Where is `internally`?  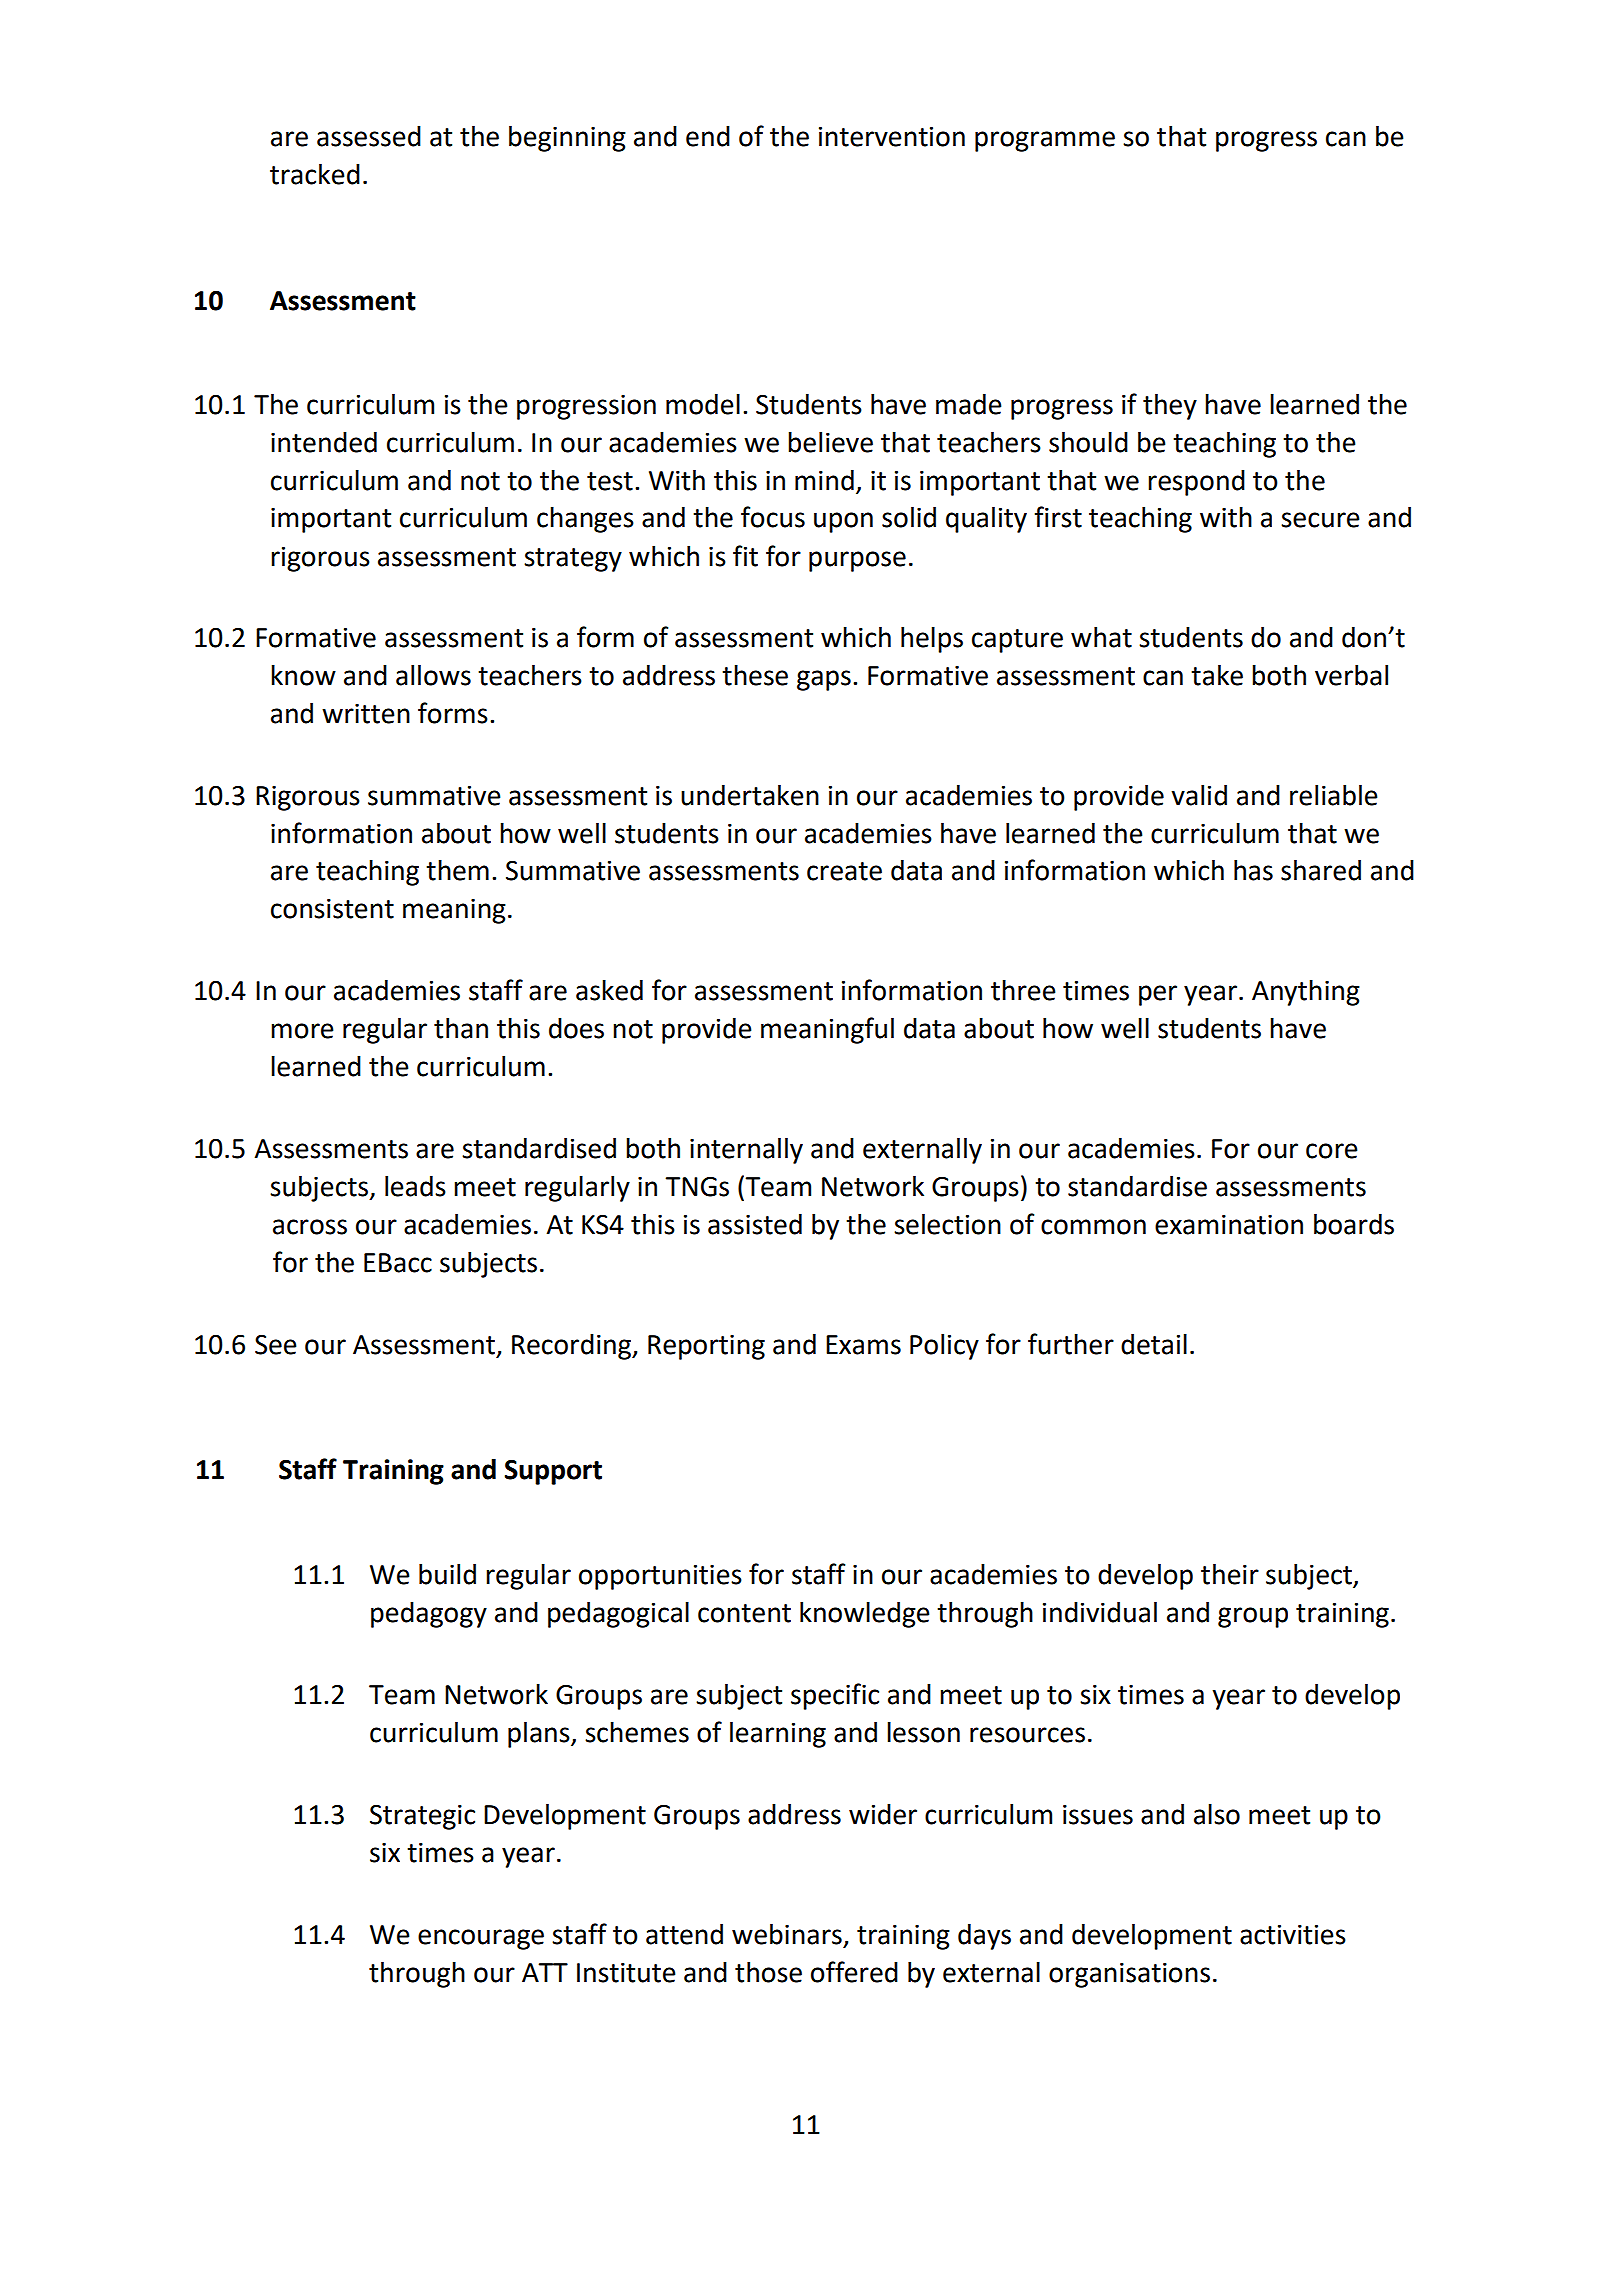 internally is located at coordinates (746, 1151).
